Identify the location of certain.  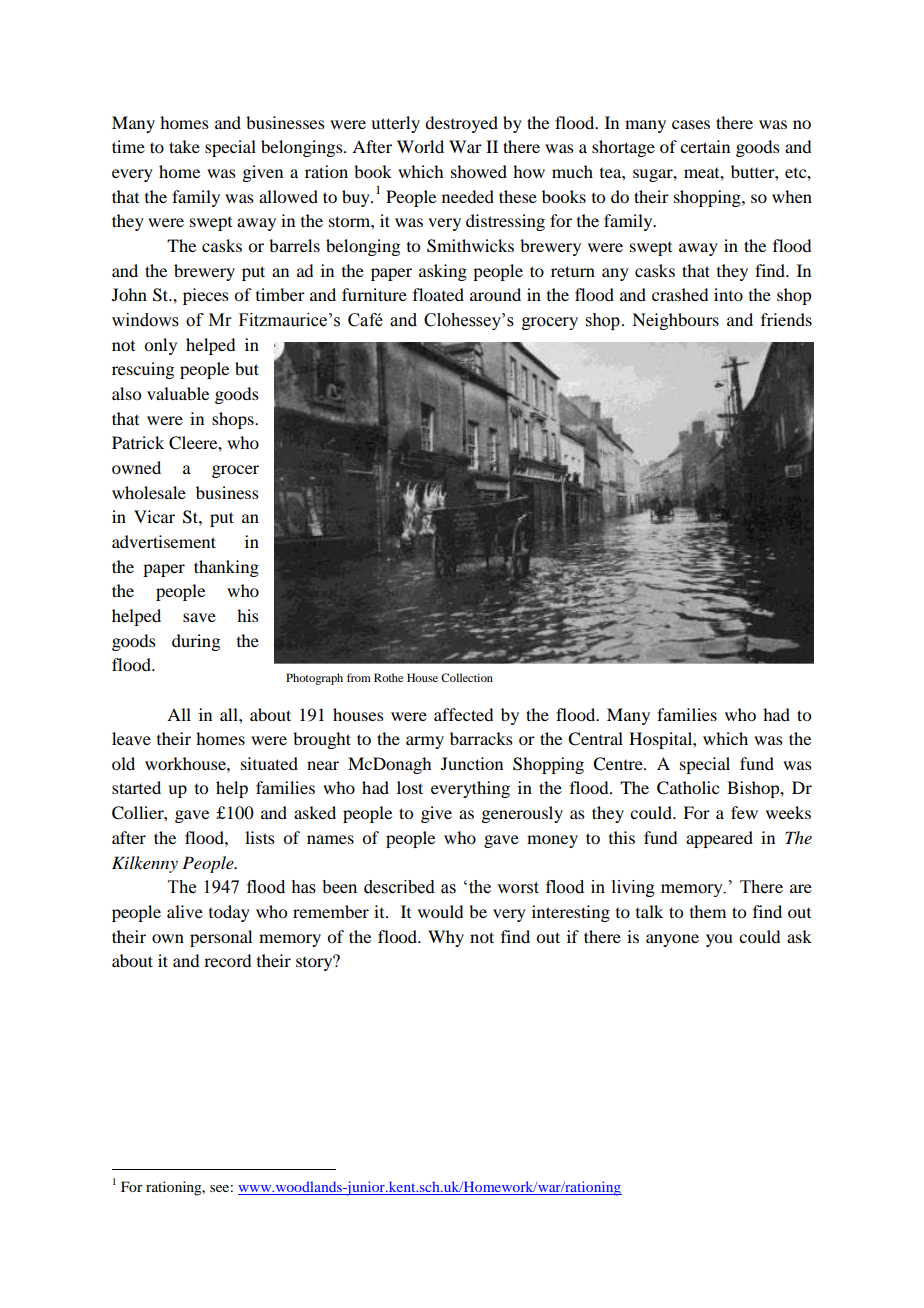
(705, 146).
